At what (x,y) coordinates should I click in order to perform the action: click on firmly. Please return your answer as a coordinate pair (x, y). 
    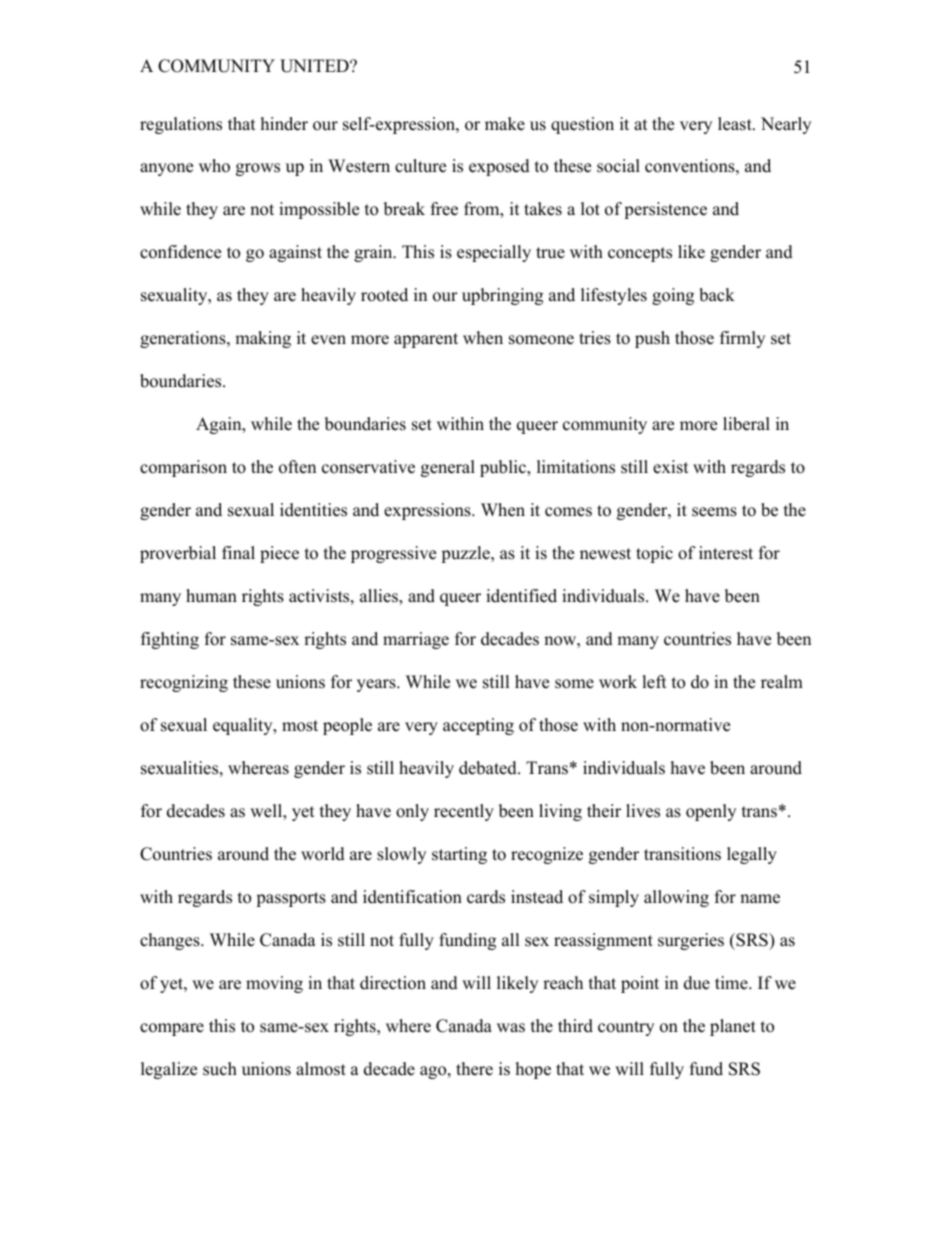
    Looking at the image, I should click on (742, 339).
